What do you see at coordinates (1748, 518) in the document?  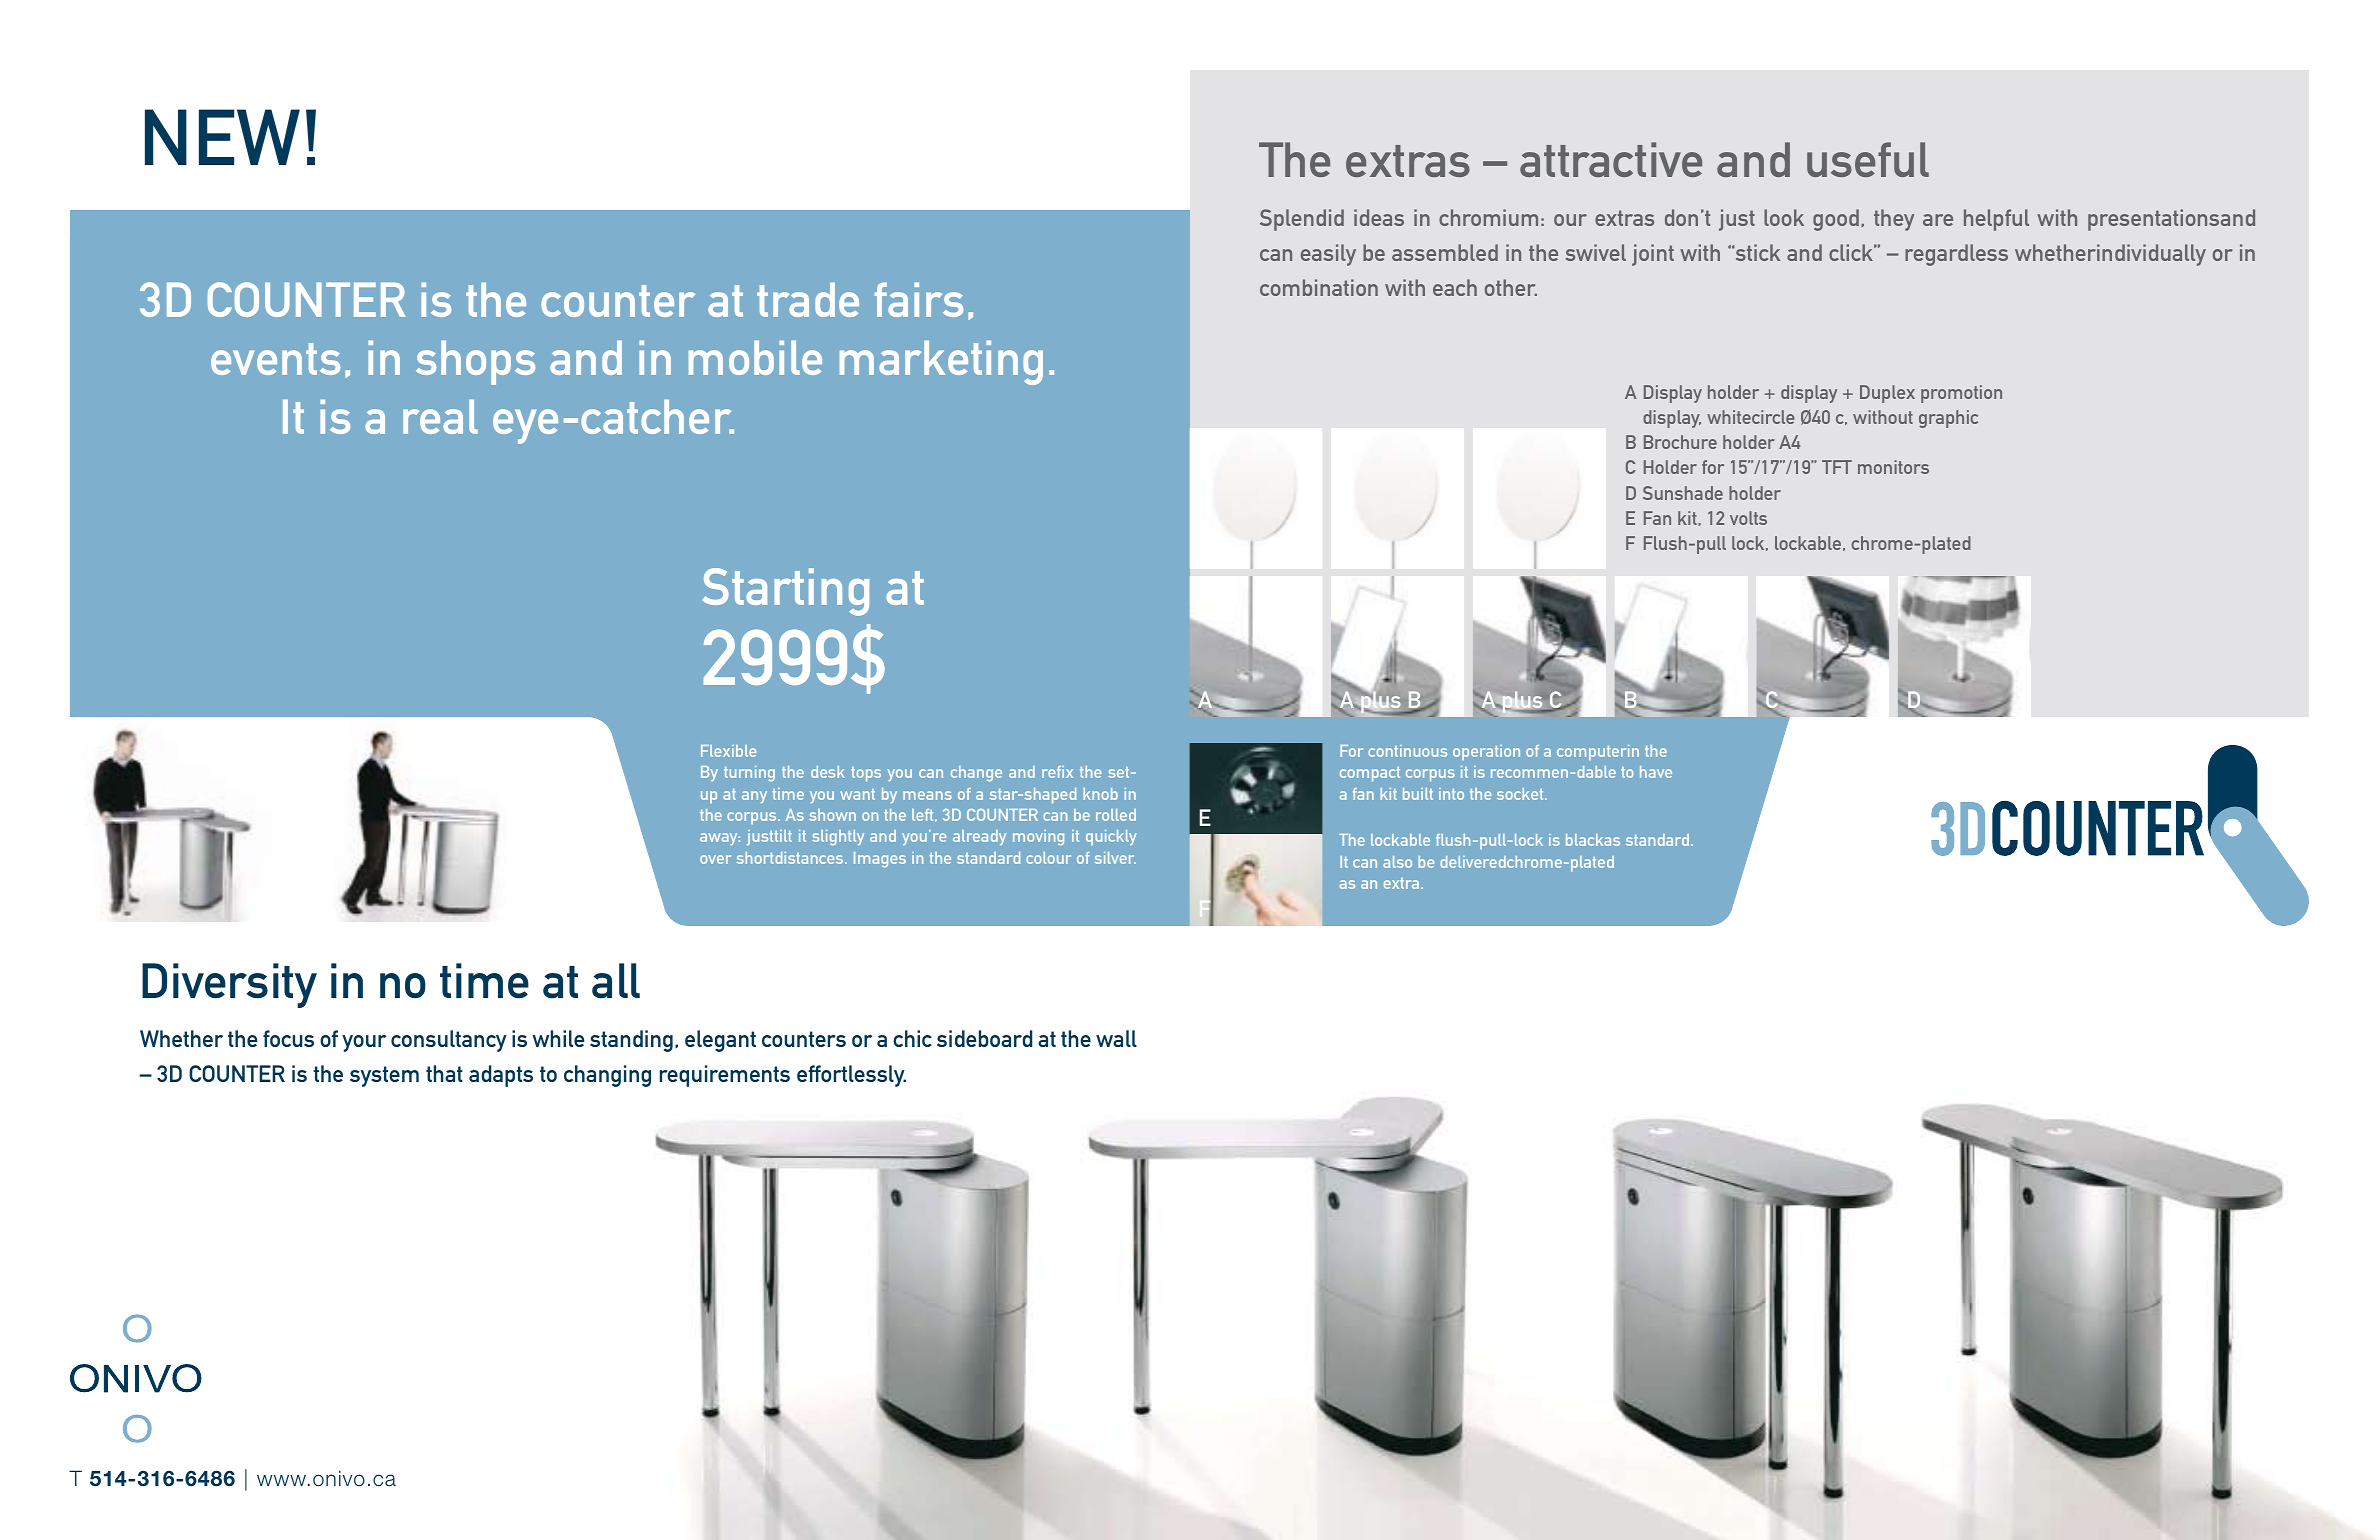 I see `volts` at bounding box center [1748, 518].
